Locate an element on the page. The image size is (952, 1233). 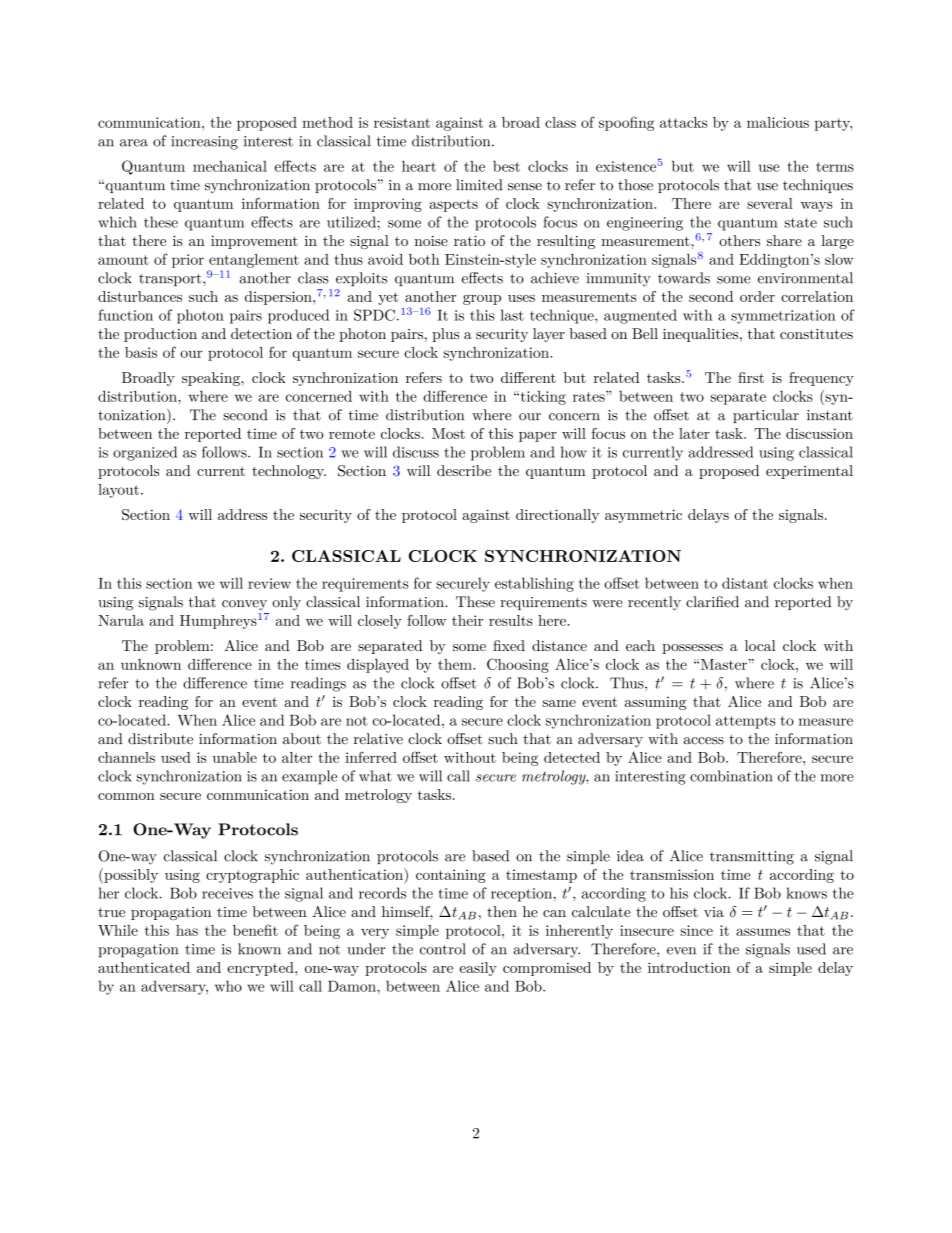
easily is located at coordinates (478, 969).
